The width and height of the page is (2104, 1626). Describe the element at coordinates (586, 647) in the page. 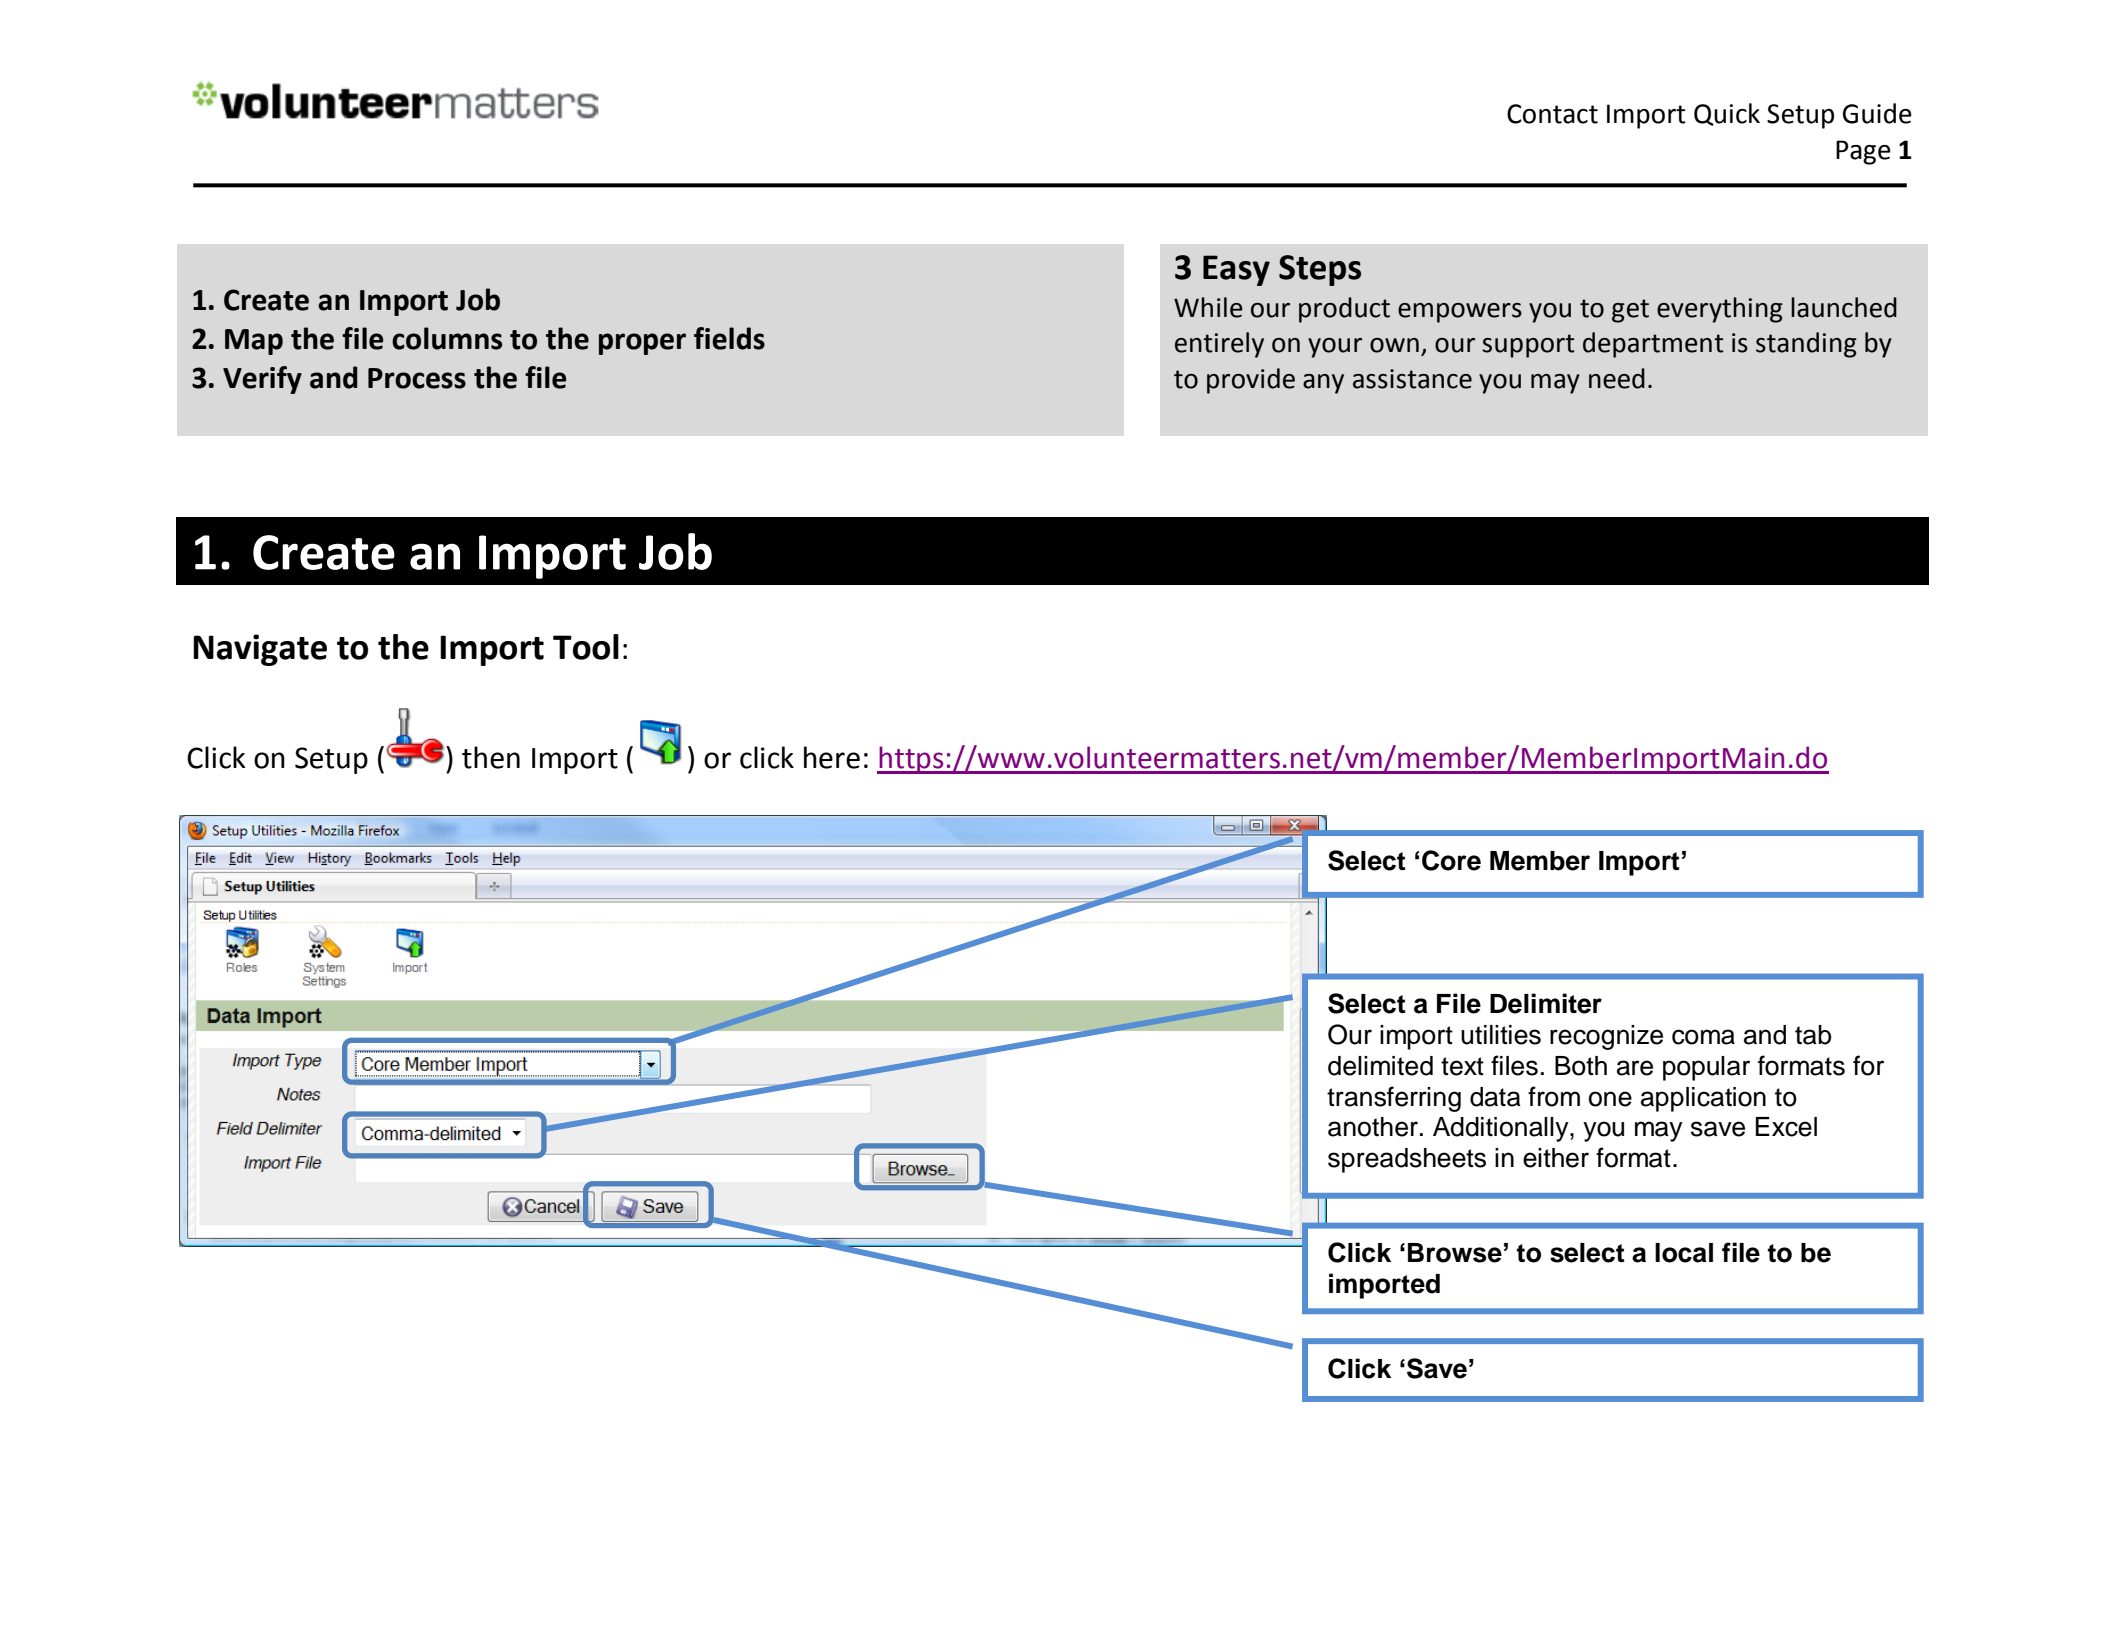

I see `Tool` at that location.
